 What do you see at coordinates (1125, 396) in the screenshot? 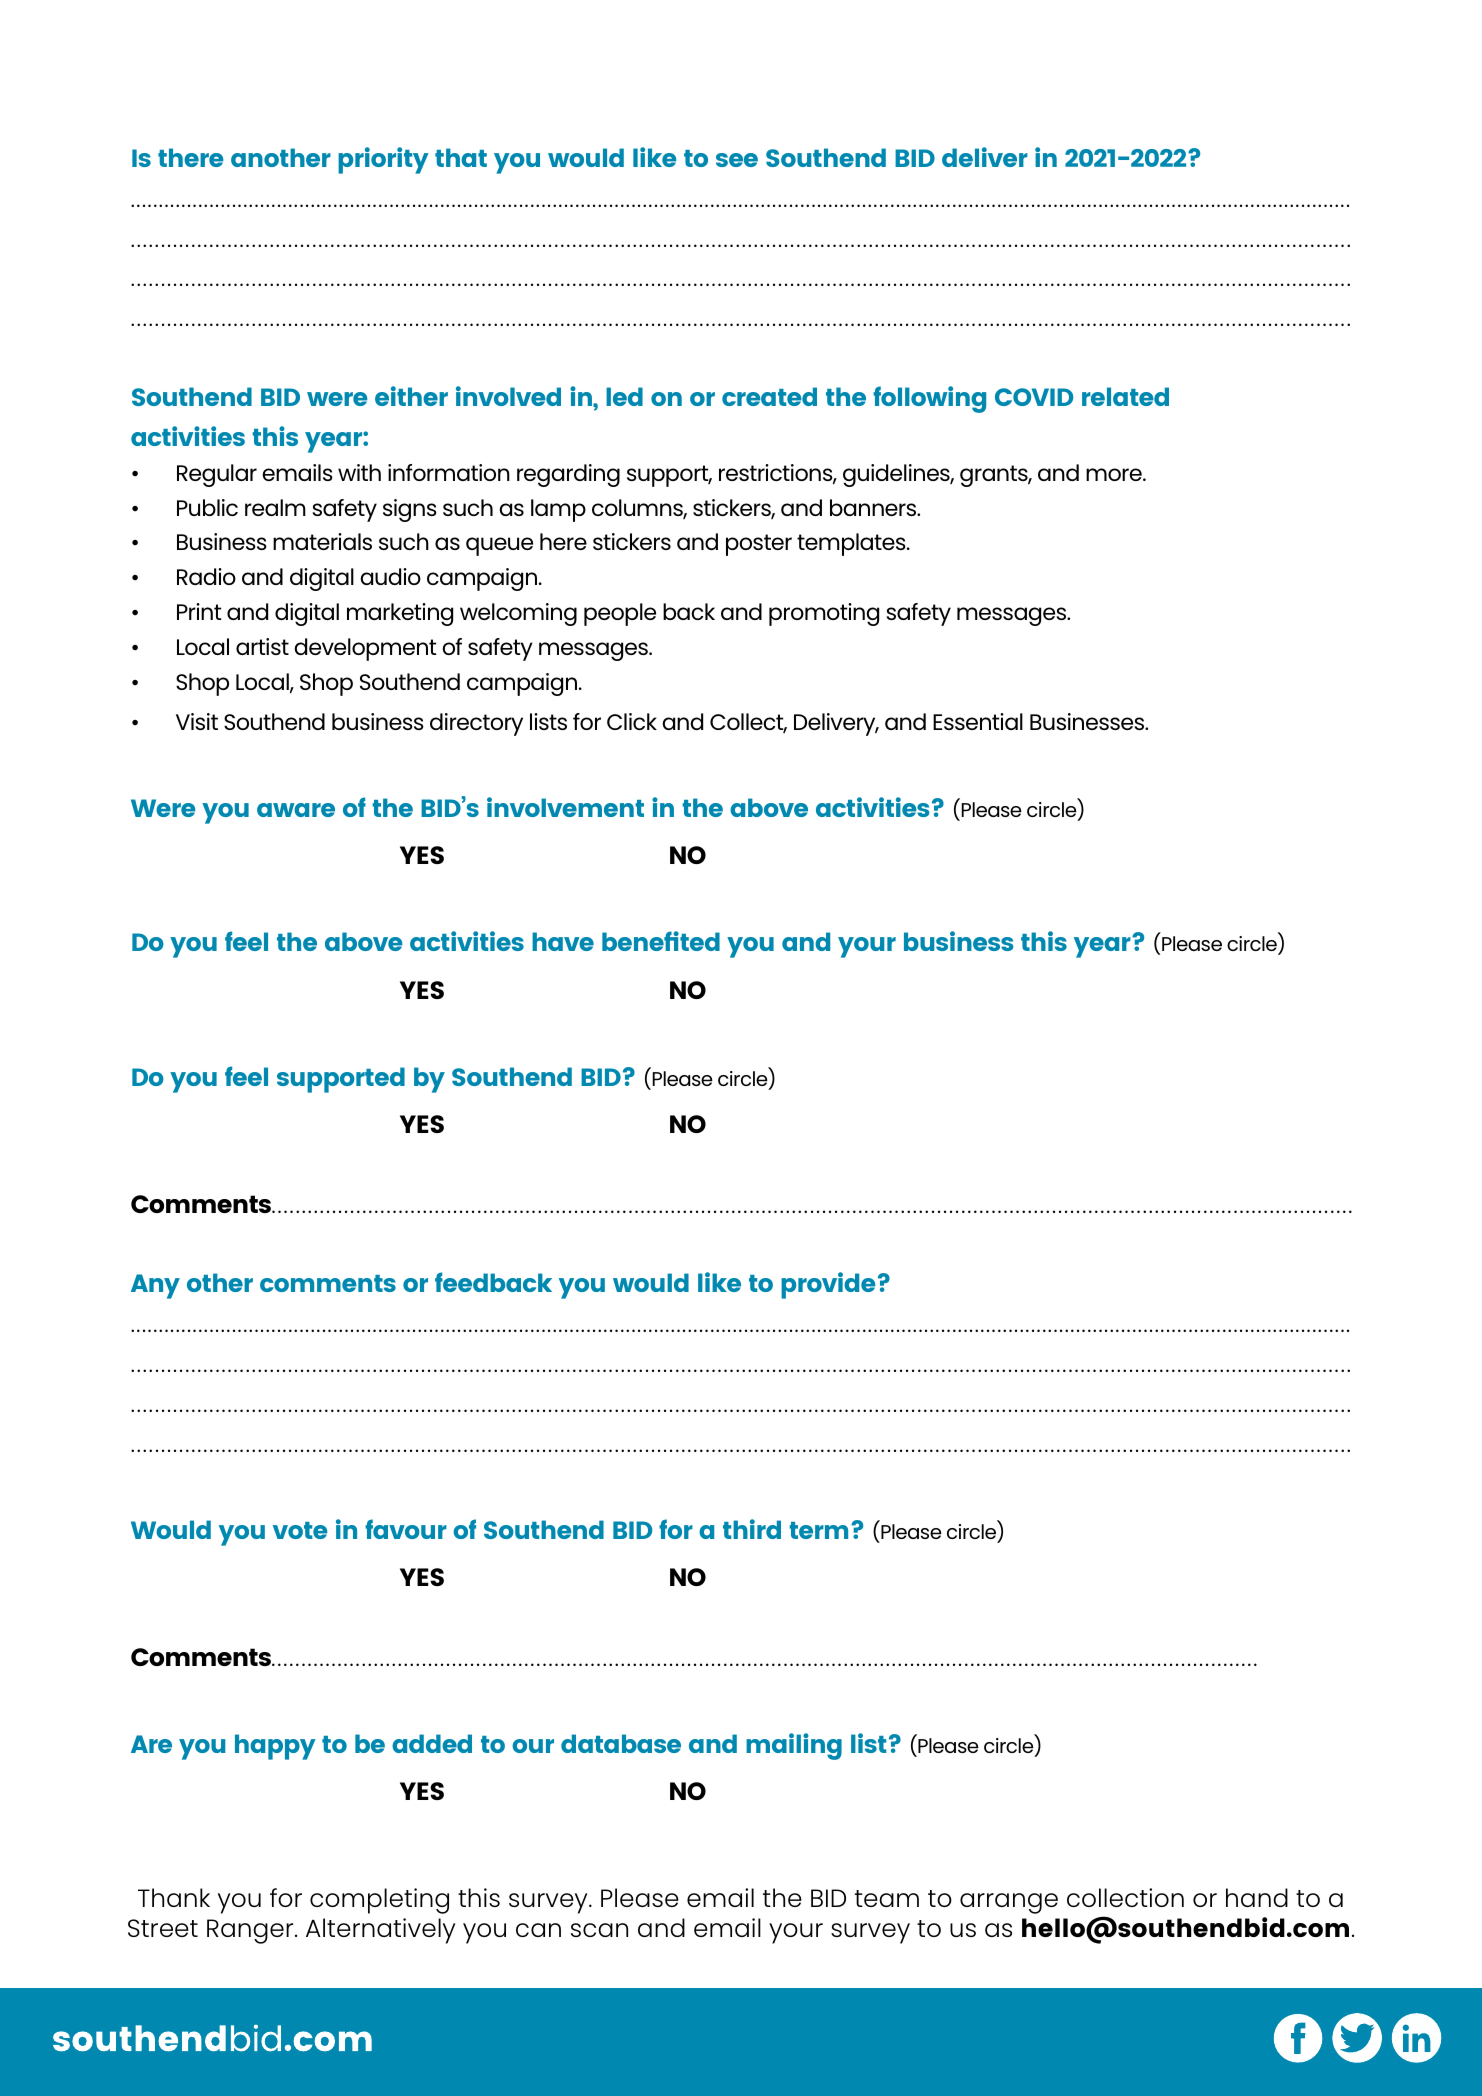
I see `related` at bounding box center [1125, 396].
